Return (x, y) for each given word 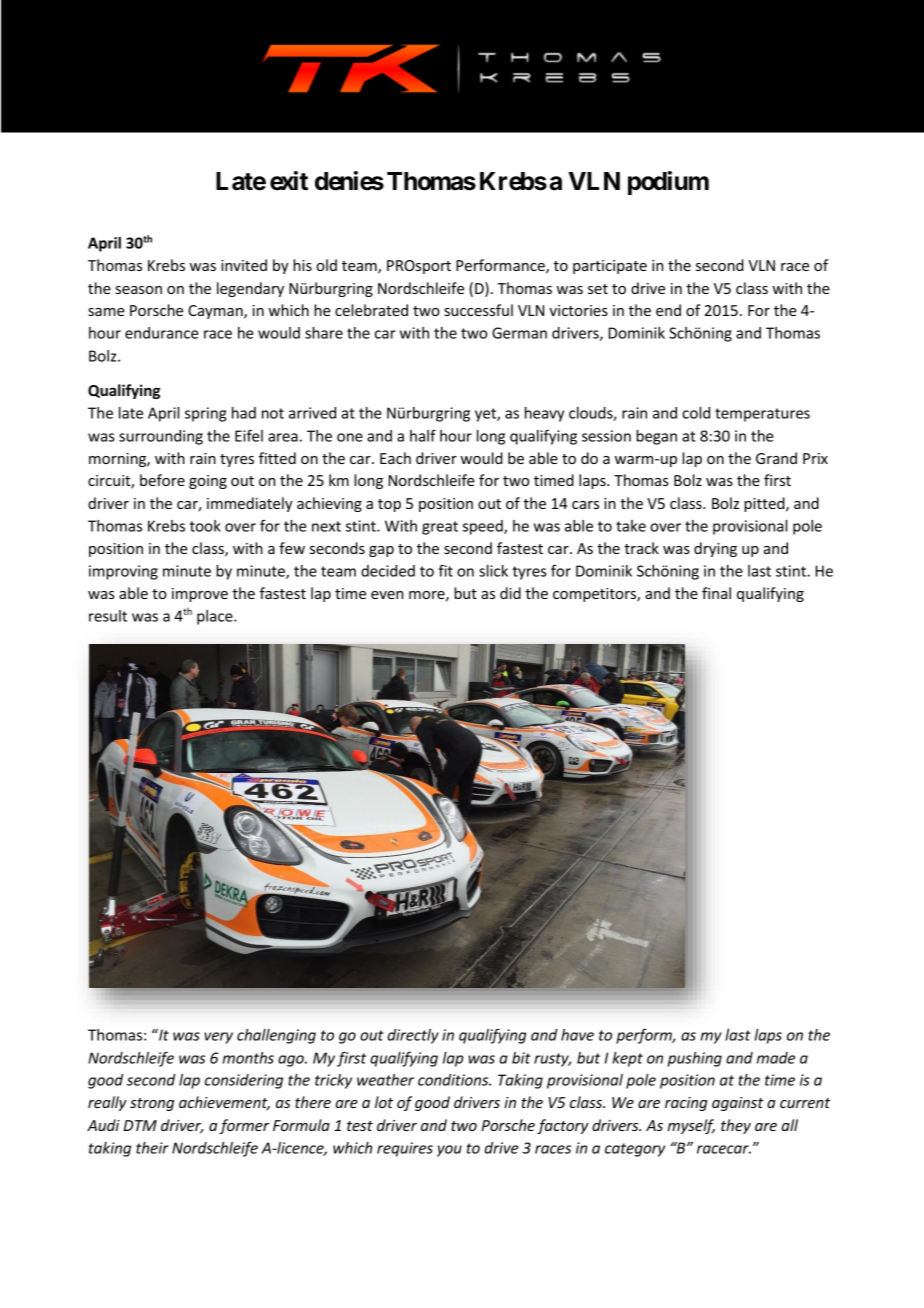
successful (478, 310)
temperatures (762, 415)
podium (668, 183)
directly (413, 1036)
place (216, 617)
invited (244, 265)
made (776, 1058)
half (423, 436)
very (218, 1038)
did (510, 593)
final (716, 593)
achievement (224, 1103)
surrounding (161, 437)
